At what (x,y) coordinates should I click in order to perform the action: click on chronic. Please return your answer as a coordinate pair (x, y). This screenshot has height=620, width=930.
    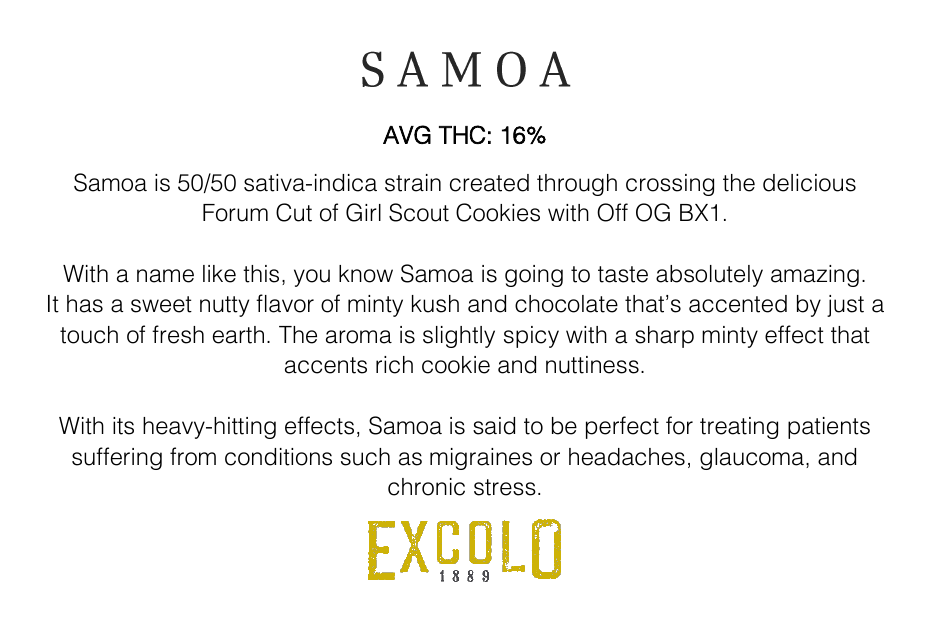
    Looking at the image, I should click on (426, 487).
